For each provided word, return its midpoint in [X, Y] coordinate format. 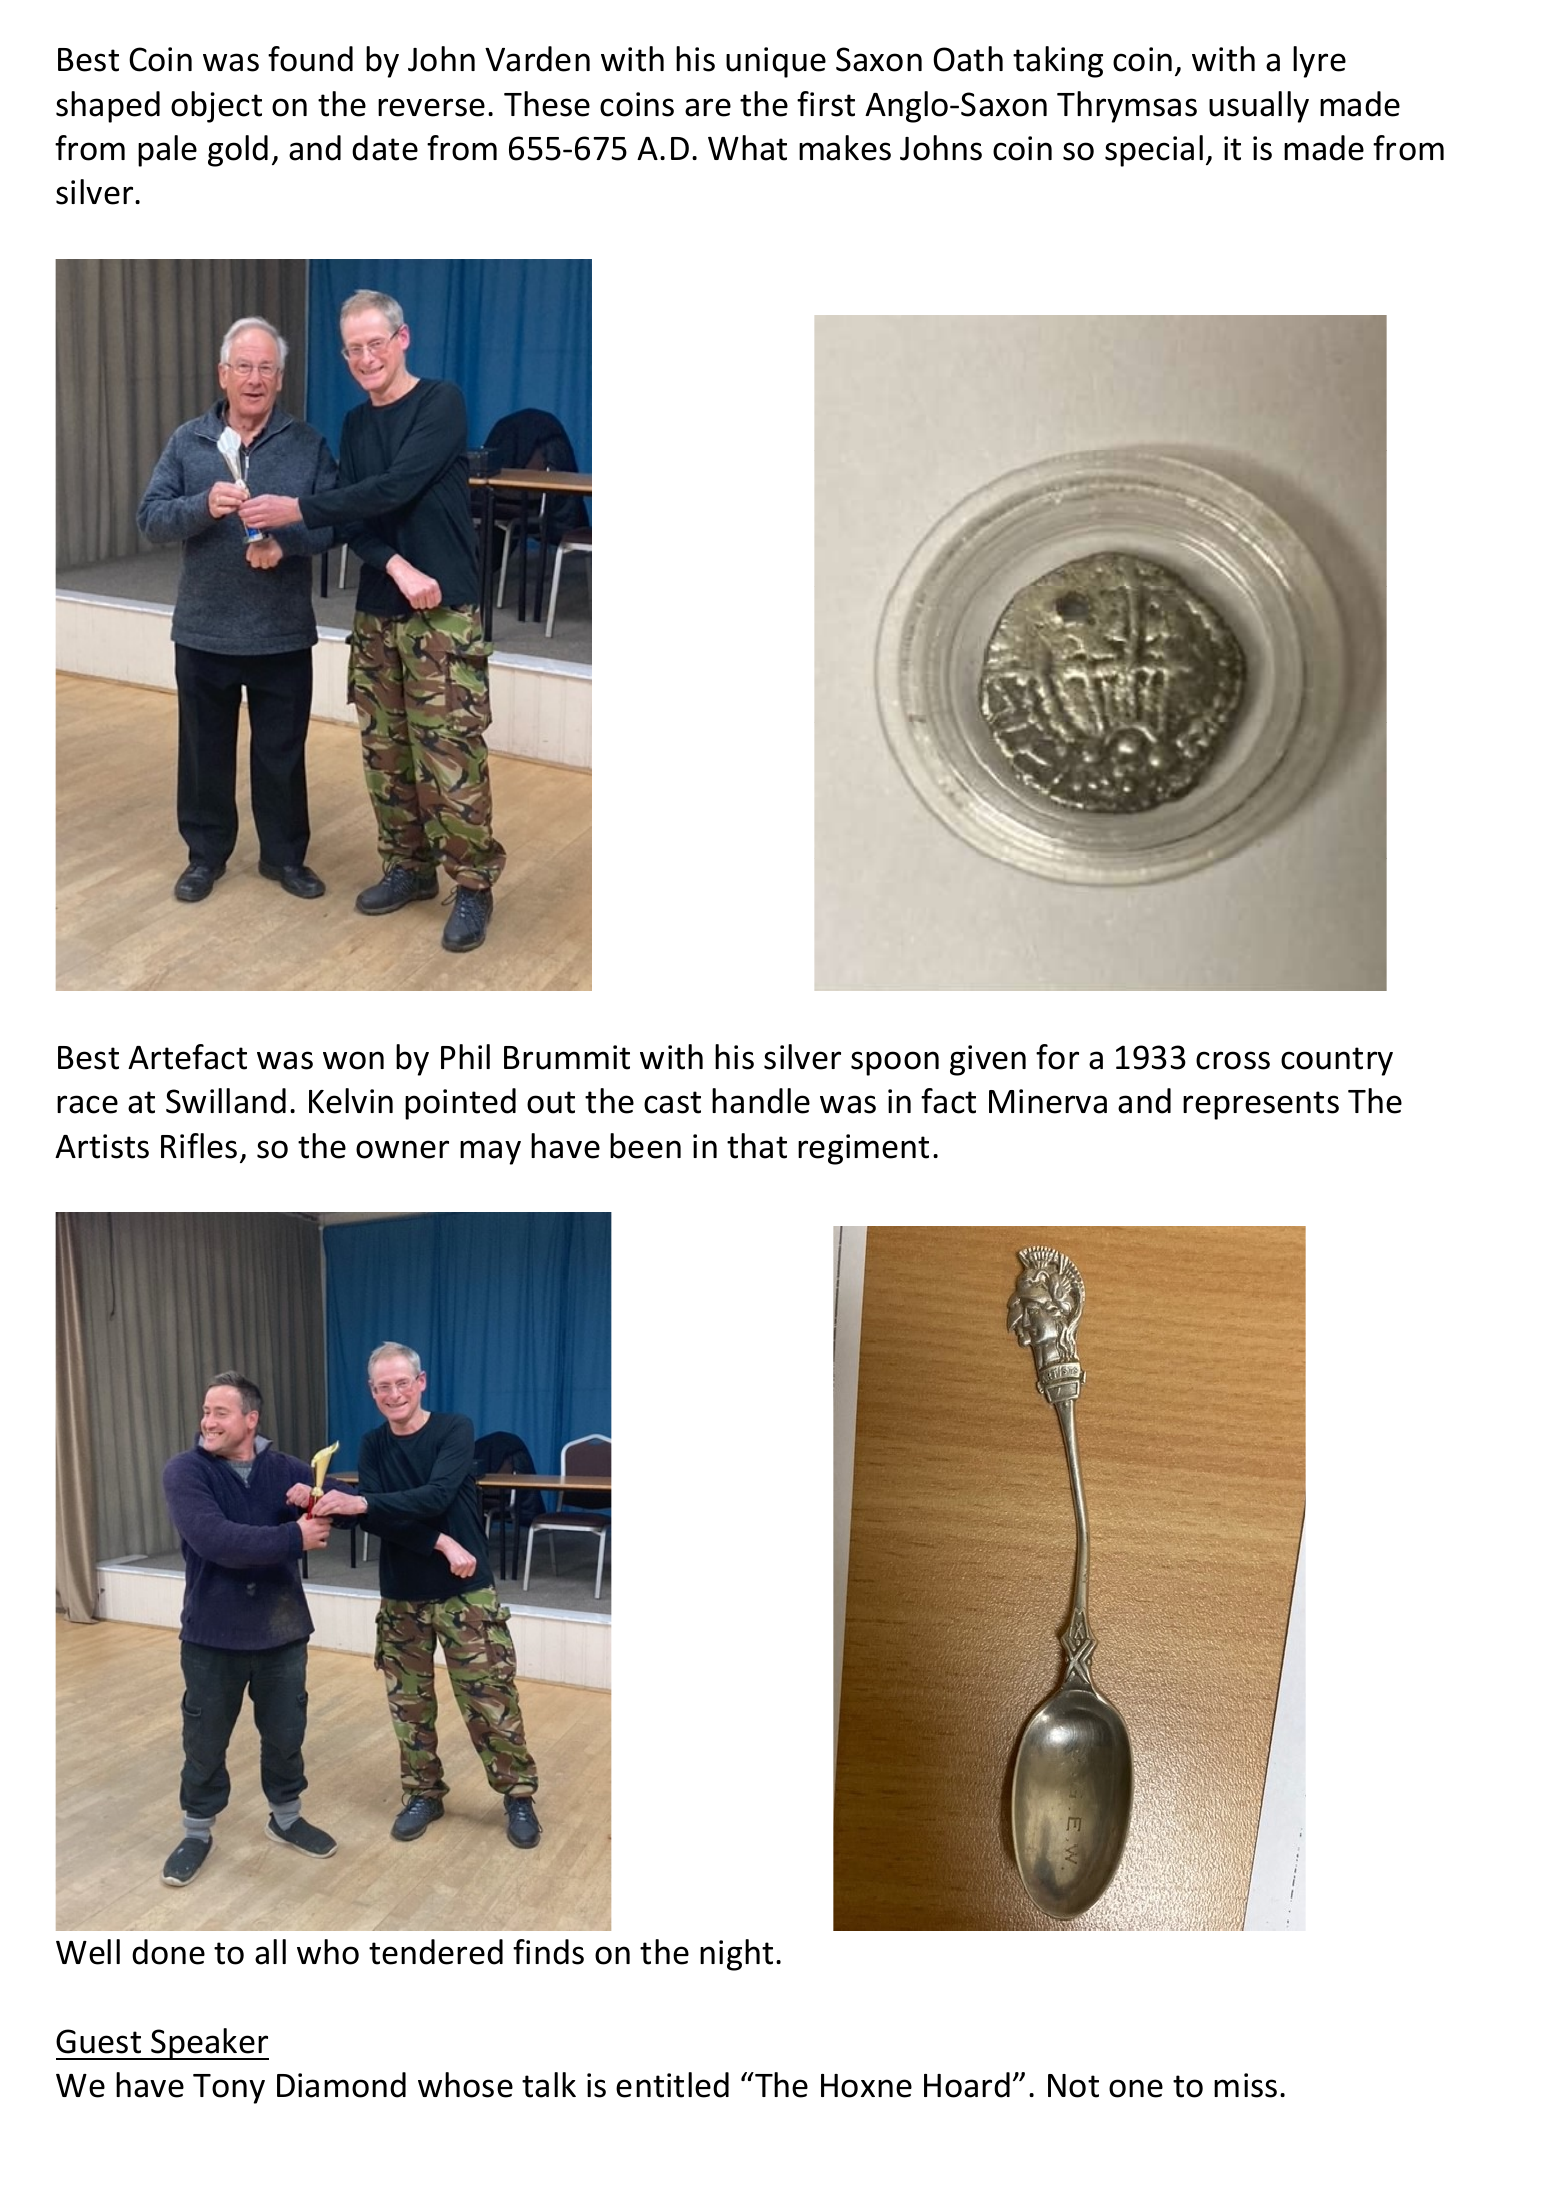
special [1154, 151]
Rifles [199, 1146]
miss [1245, 2085]
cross [1233, 1060]
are [708, 107]
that [757, 1146]
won [353, 1060]
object [216, 107]
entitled [672, 2085]
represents [1261, 1105]
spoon [895, 1063]
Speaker [209, 2044]
